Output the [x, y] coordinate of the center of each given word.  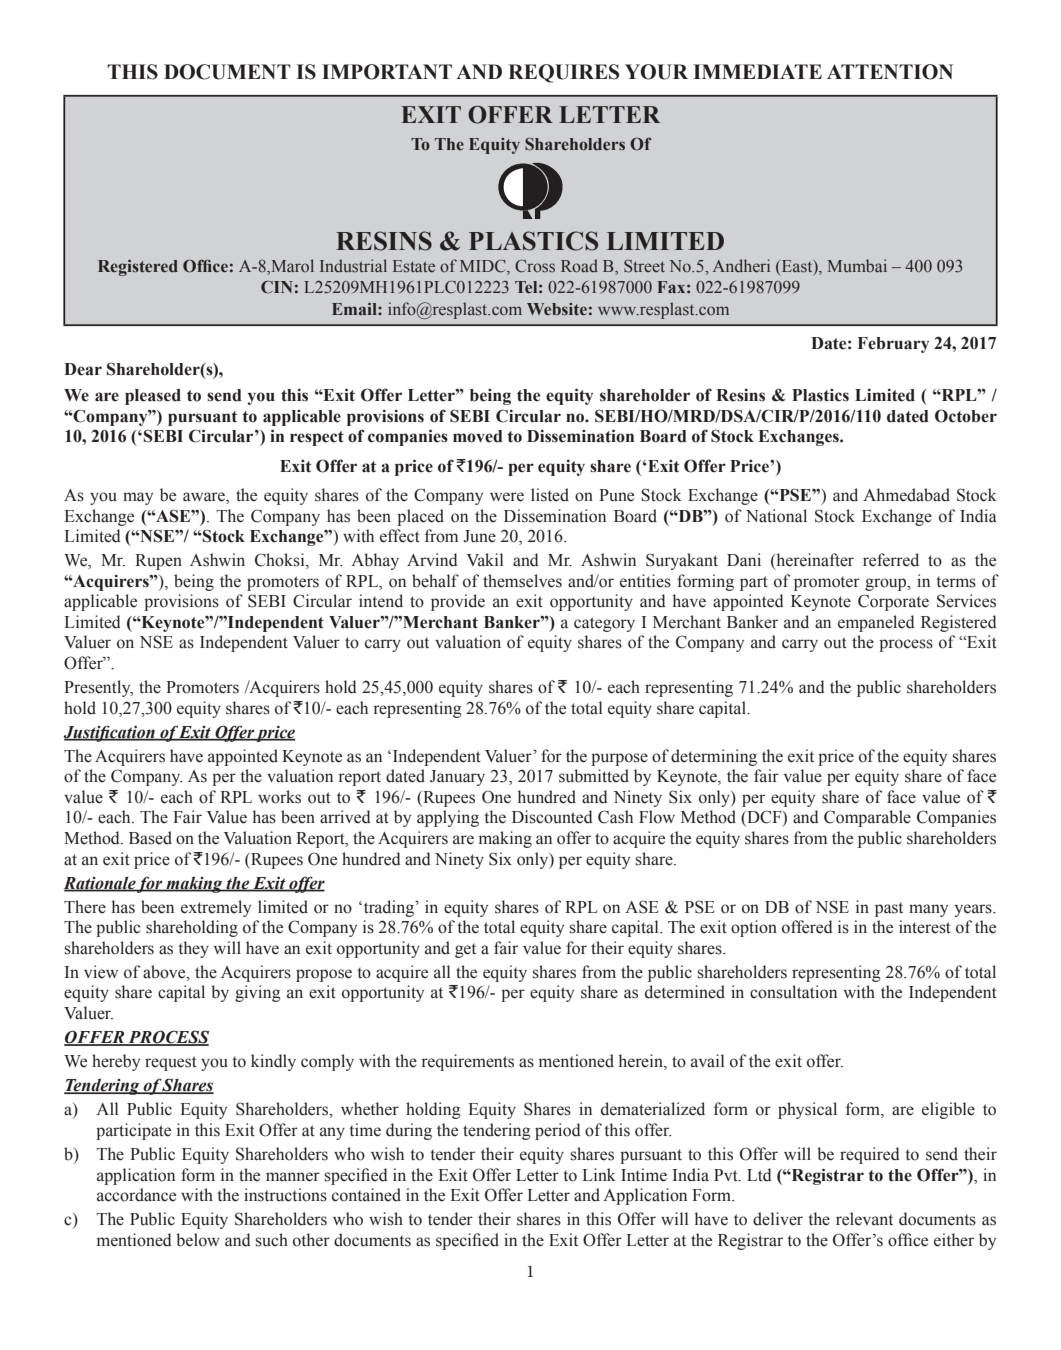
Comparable [867, 818]
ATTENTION [890, 72]
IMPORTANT [387, 72]
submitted [594, 776]
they [193, 949]
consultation [793, 992]
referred [891, 560]
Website [557, 309]
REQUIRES [563, 73]
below [198, 1240]
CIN [277, 287]
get [465, 950]
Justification [110, 733]
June [479, 536]
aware [205, 498]
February [893, 345]
